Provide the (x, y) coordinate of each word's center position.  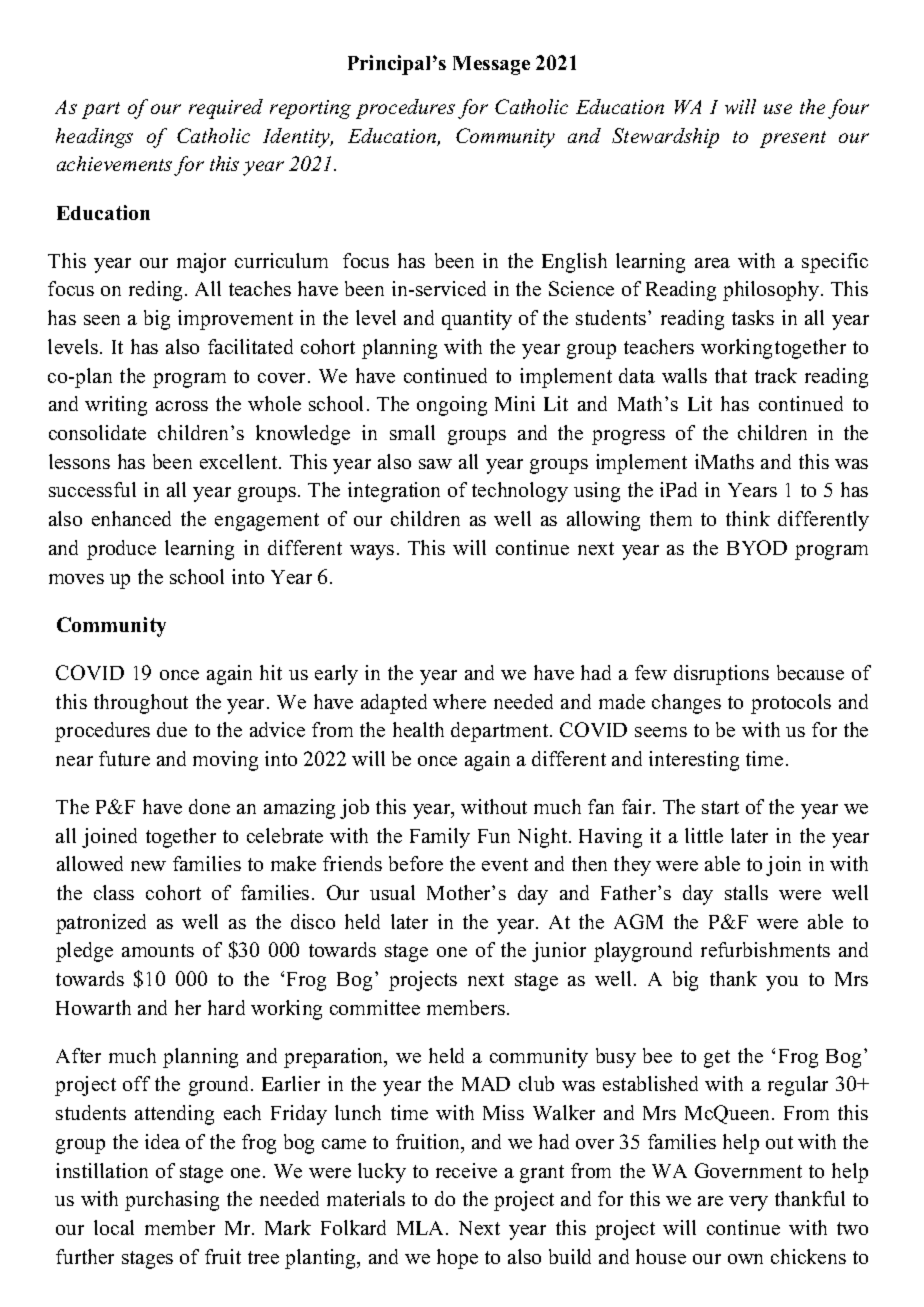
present (793, 139)
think (748, 518)
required (226, 109)
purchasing (172, 1201)
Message (491, 65)
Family (440, 838)
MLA (422, 1228)
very (748, 1203)
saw (435, 464)
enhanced (131, 518)
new (148, 866)
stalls (746, 892)
